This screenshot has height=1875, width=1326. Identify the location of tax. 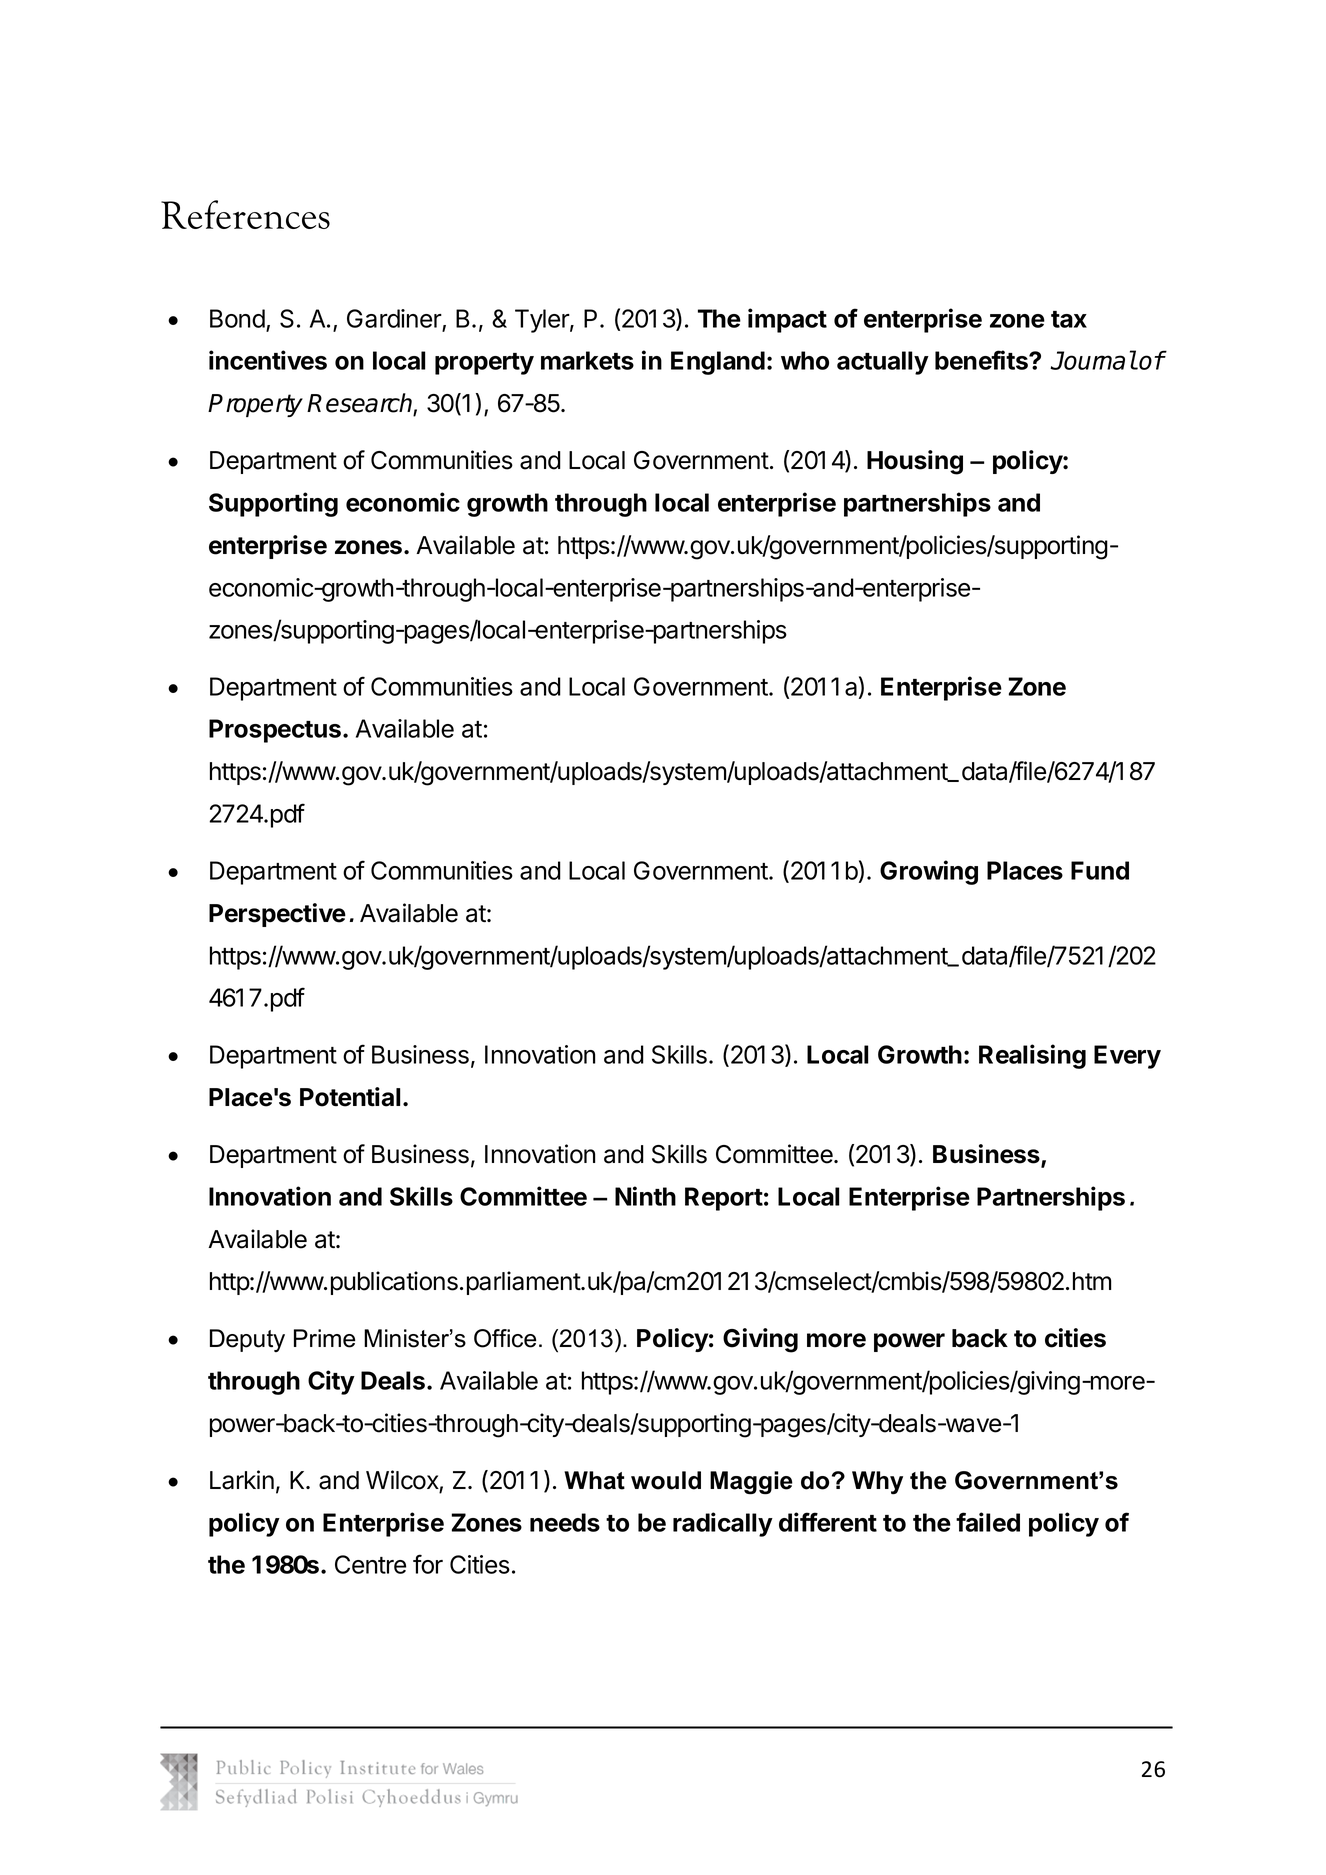
(1069, 319).
